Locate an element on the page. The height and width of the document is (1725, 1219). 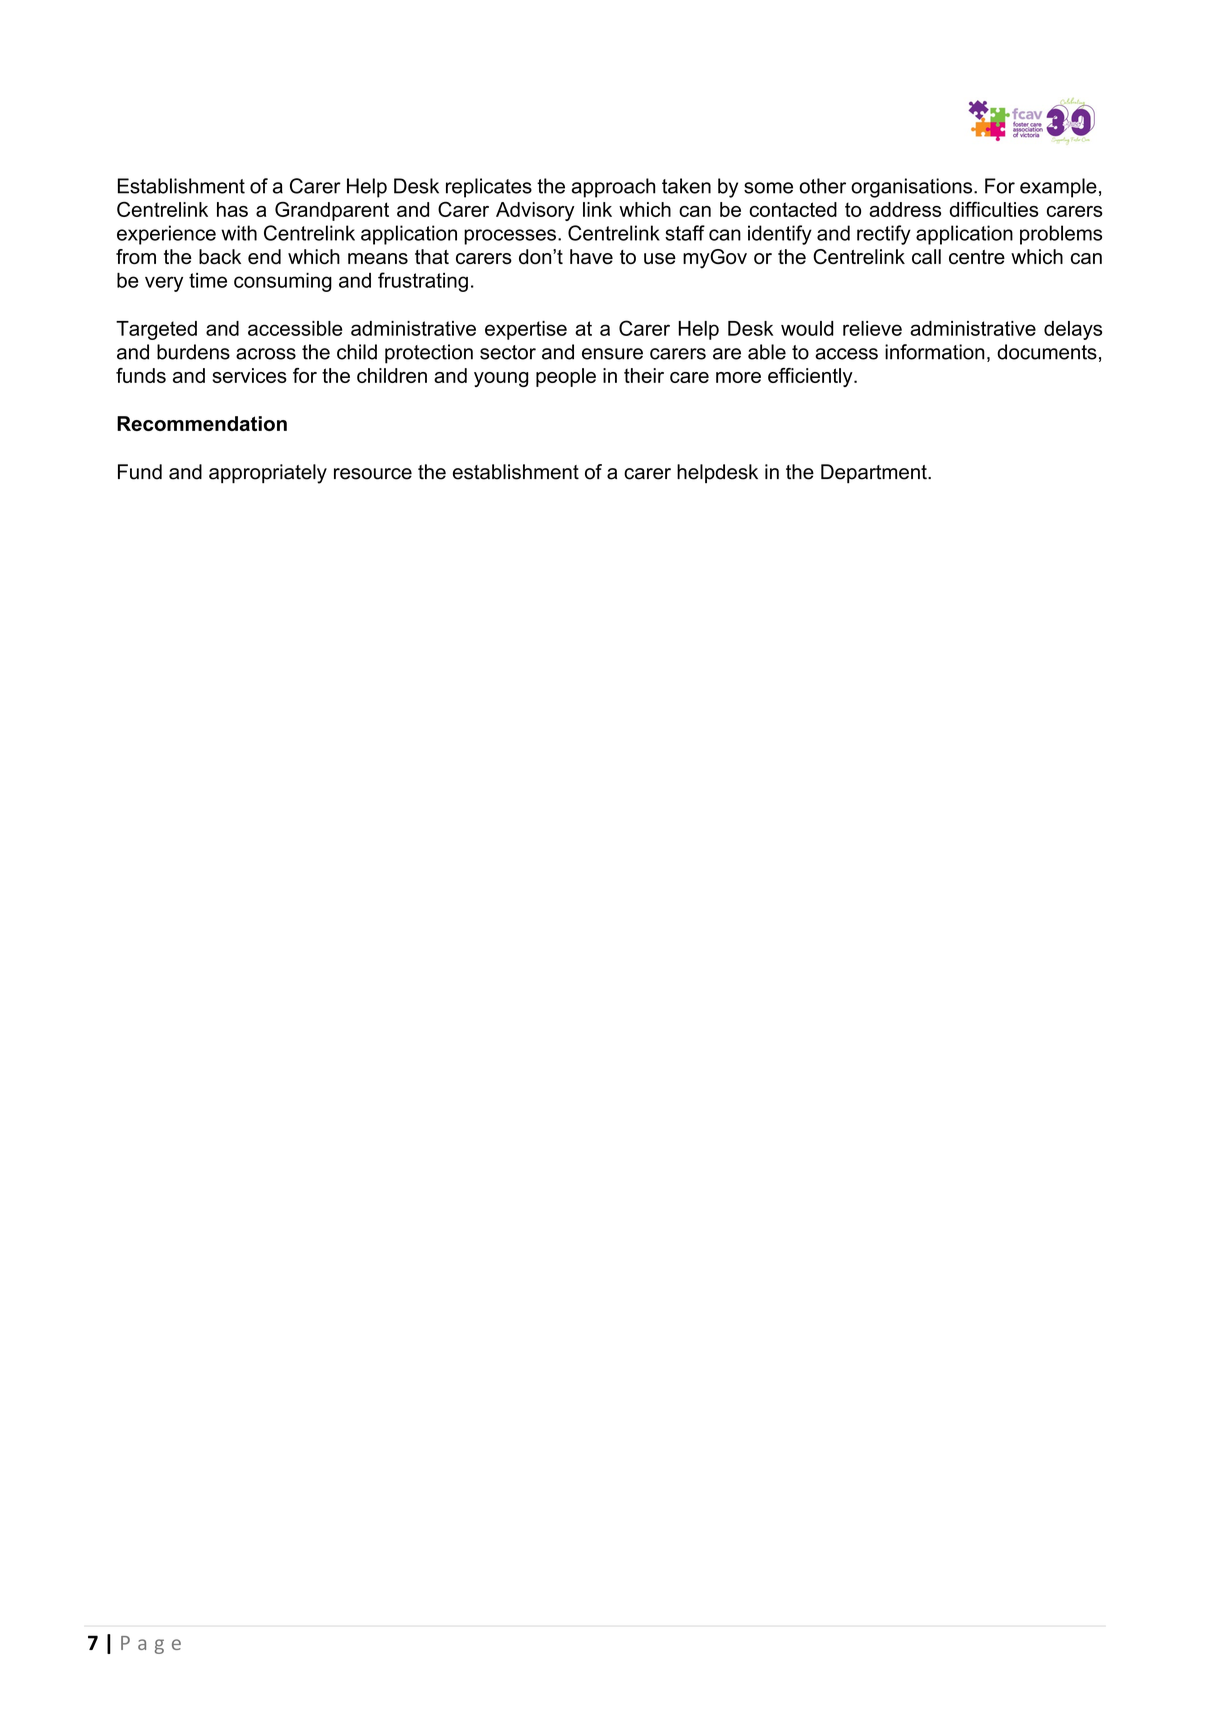
Page is located at coordinates (151, 1645).
